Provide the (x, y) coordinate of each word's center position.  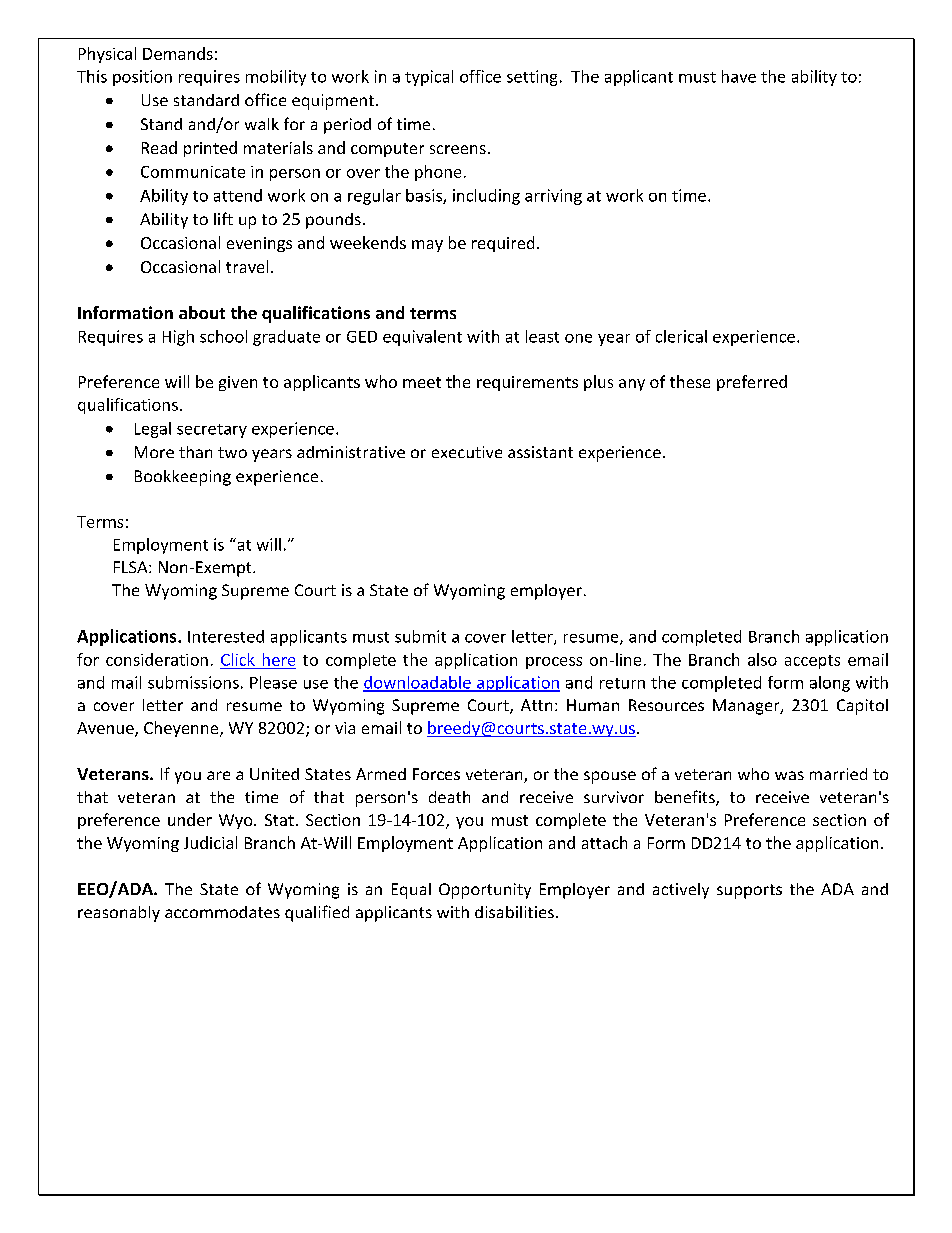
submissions (193, 682)
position (142, 78)
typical (429, 78)
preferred (752, 383)
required (503, 244)
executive (467, 452)
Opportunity (485, 891)
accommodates (222, 912)
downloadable (418, 683)
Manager (747, 707)
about (202, 312)
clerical (681, 336)
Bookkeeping (183, 478)
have (739, 76)
